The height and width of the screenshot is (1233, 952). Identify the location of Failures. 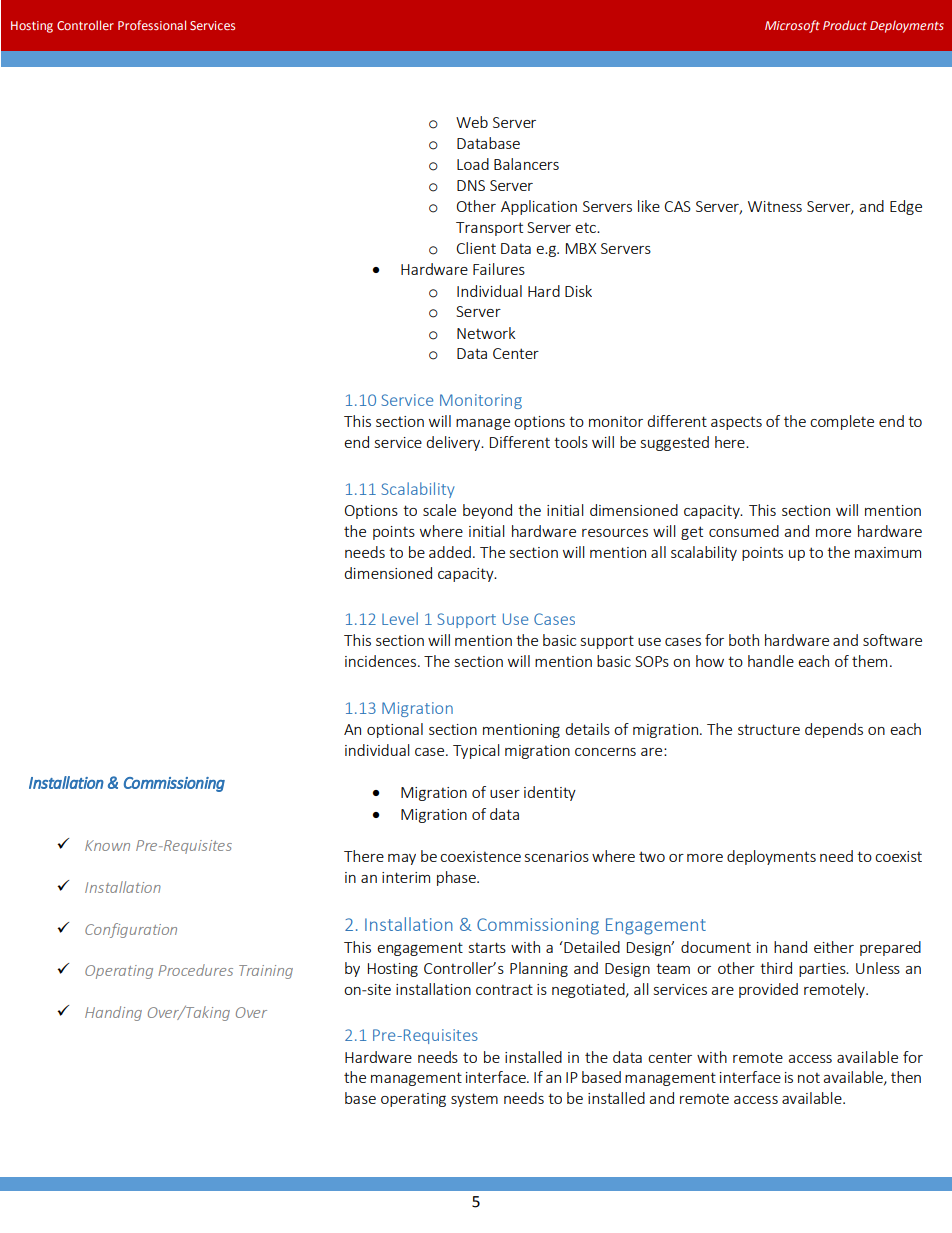
(499, 269).
